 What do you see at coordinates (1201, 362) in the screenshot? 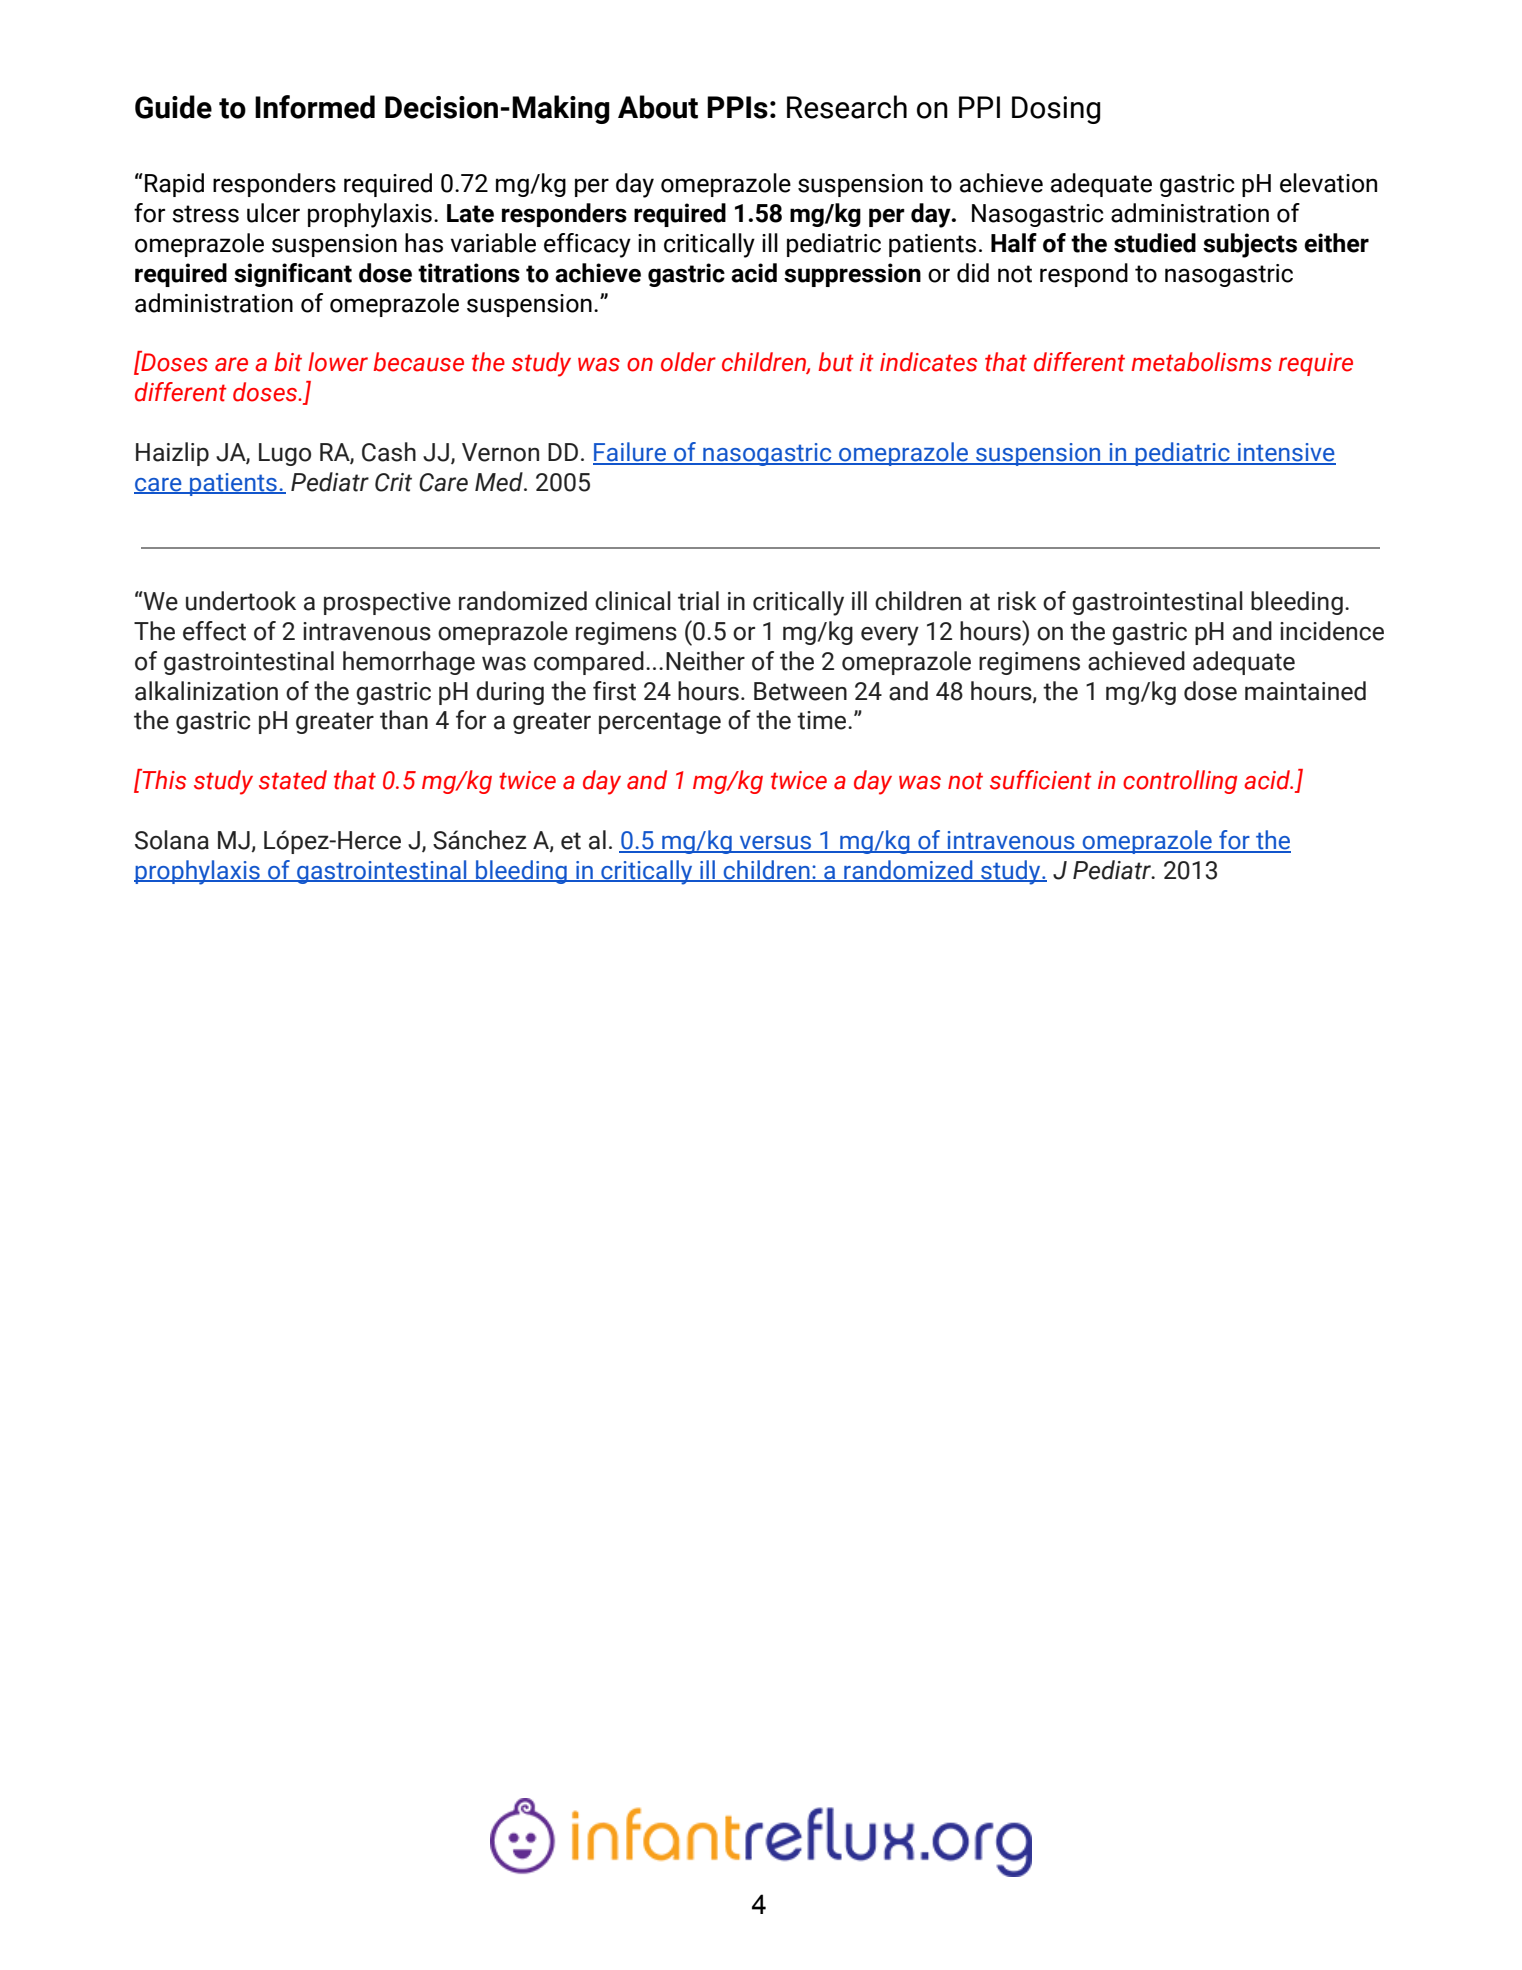
I see `metabolisms` at bounding box center [1201, 362].
